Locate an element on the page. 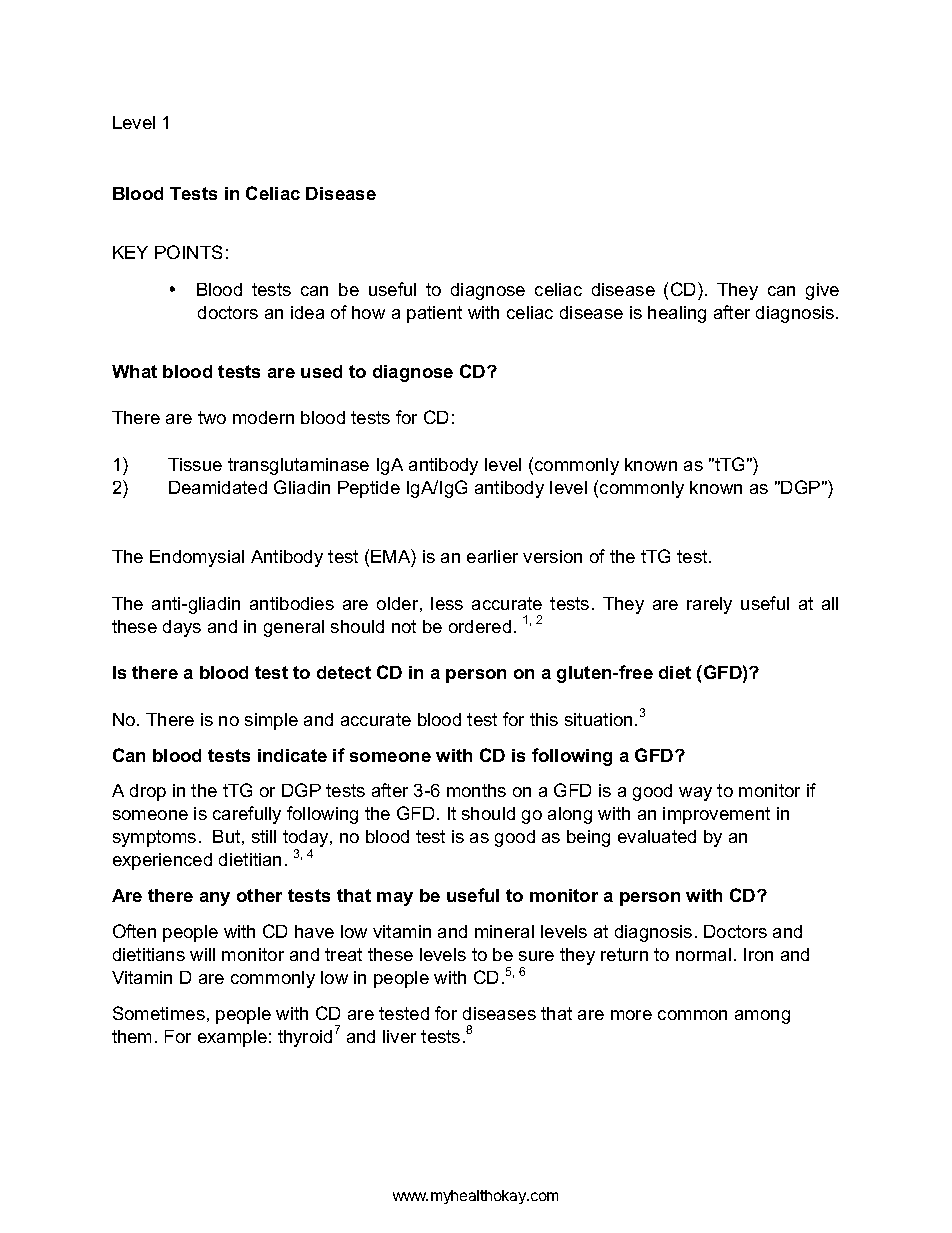  patient is located at coordinates (434, 314).
